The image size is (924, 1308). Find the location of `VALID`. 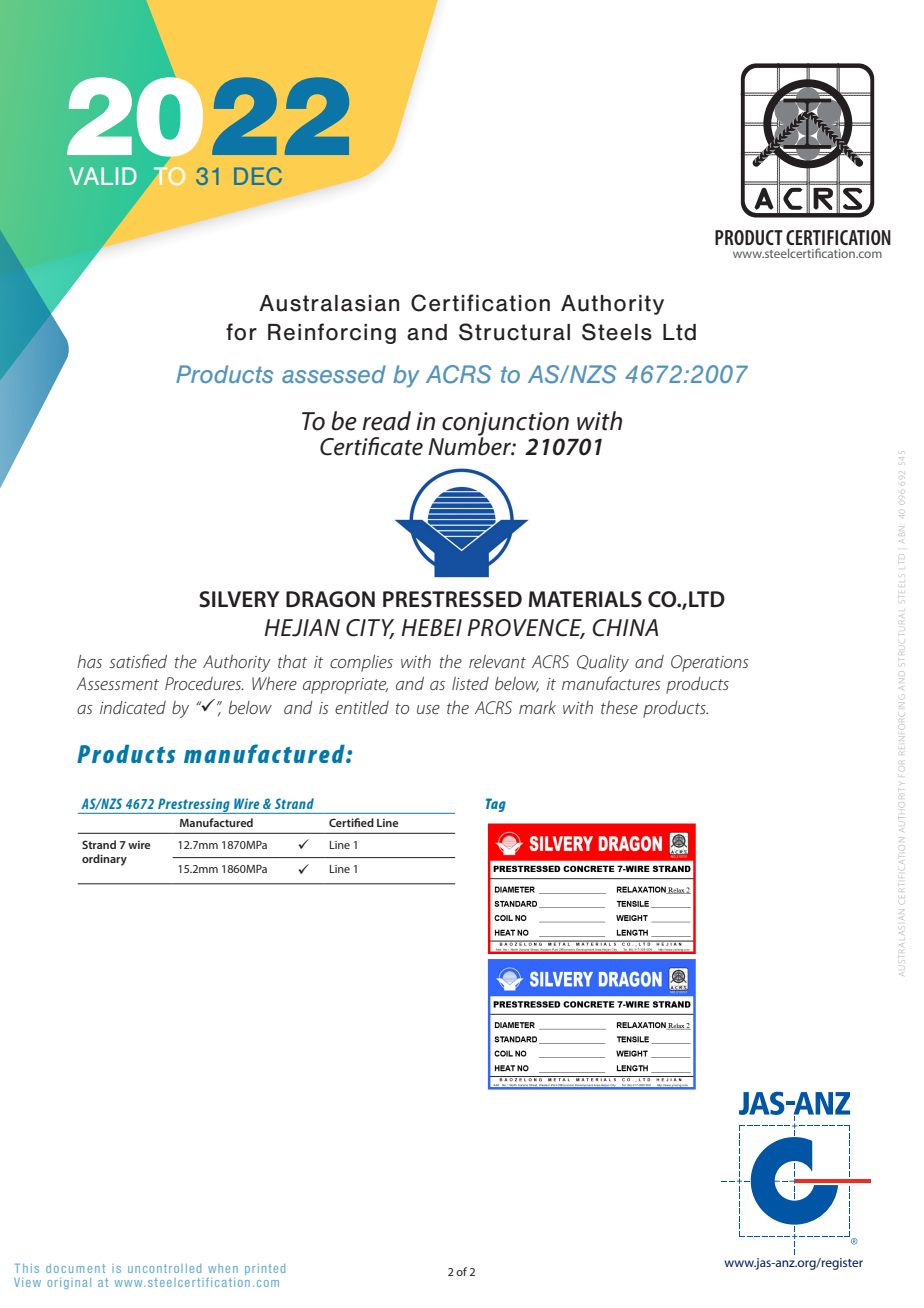

VALID is located at coordinates (103, 176).
